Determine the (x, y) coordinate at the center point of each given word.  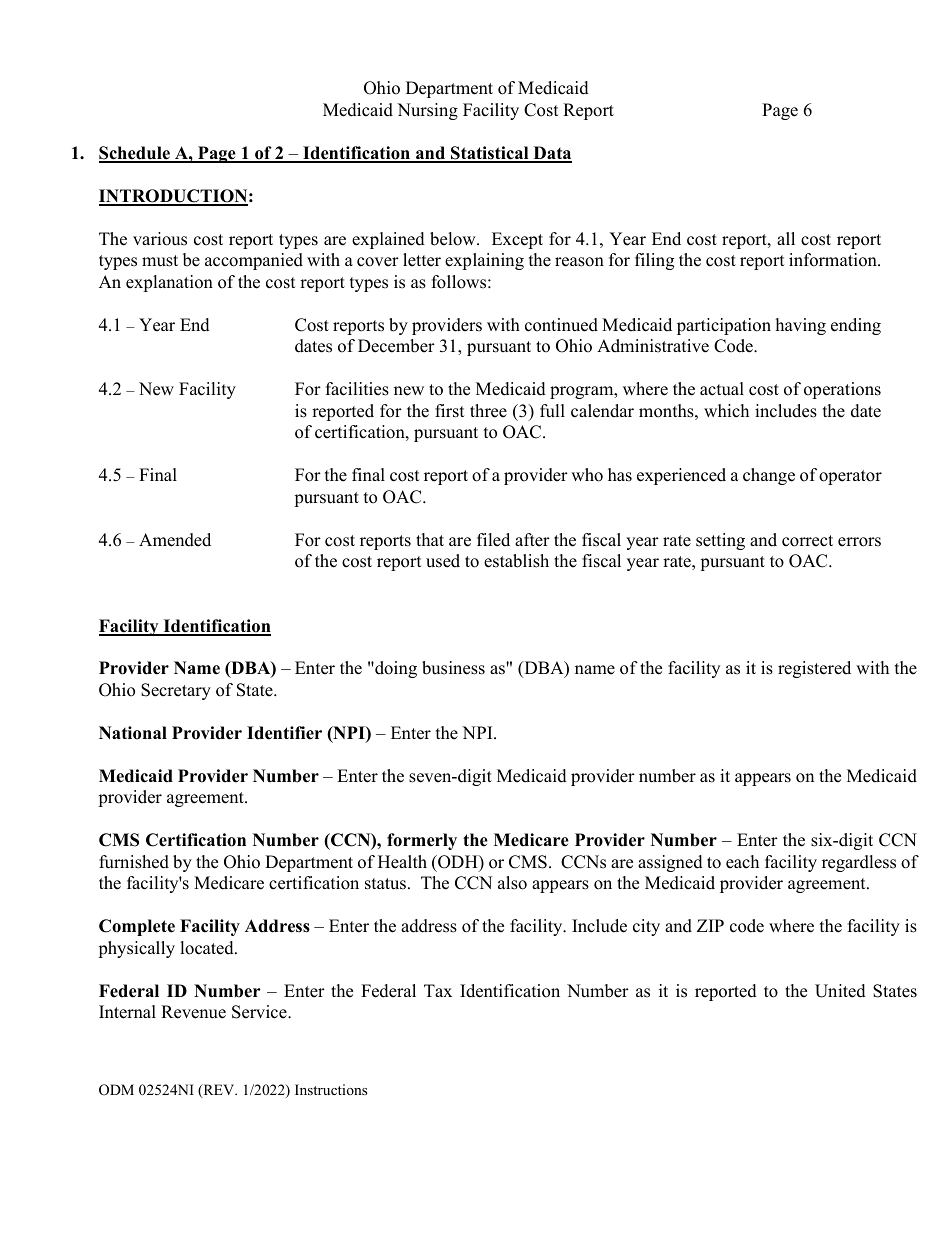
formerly (422, 841)
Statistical (490, 154)
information (834, 260)
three (488, 411)
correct (807, 541)
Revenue (193, 1012)
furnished (134, 862)
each (742, 862)
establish (516, 561)
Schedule (135, 154)
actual (722, 389)
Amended (175, 540)
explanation (169, 283)
